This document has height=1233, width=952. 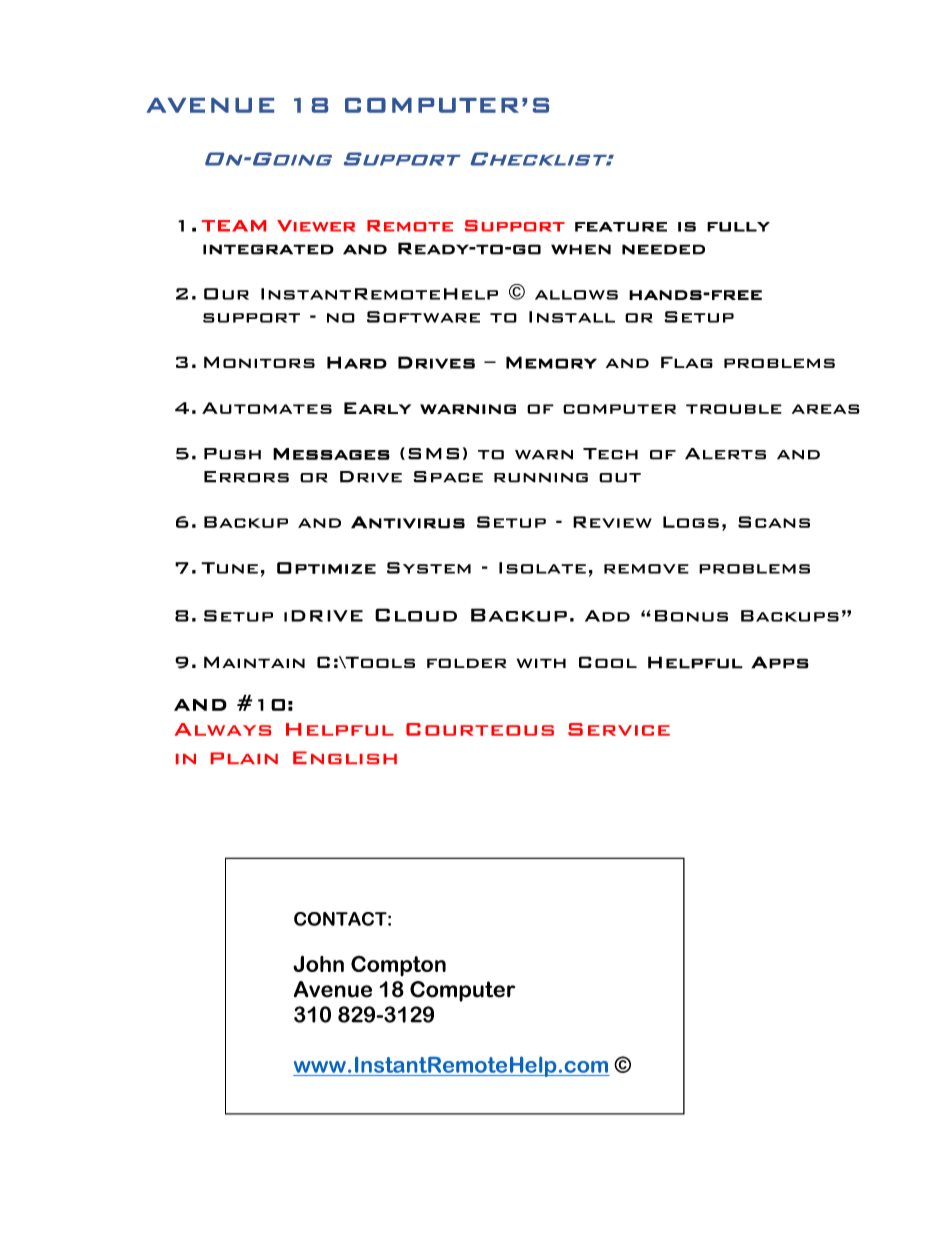 I want to click on Isolate, so click(x=542, y=568).
